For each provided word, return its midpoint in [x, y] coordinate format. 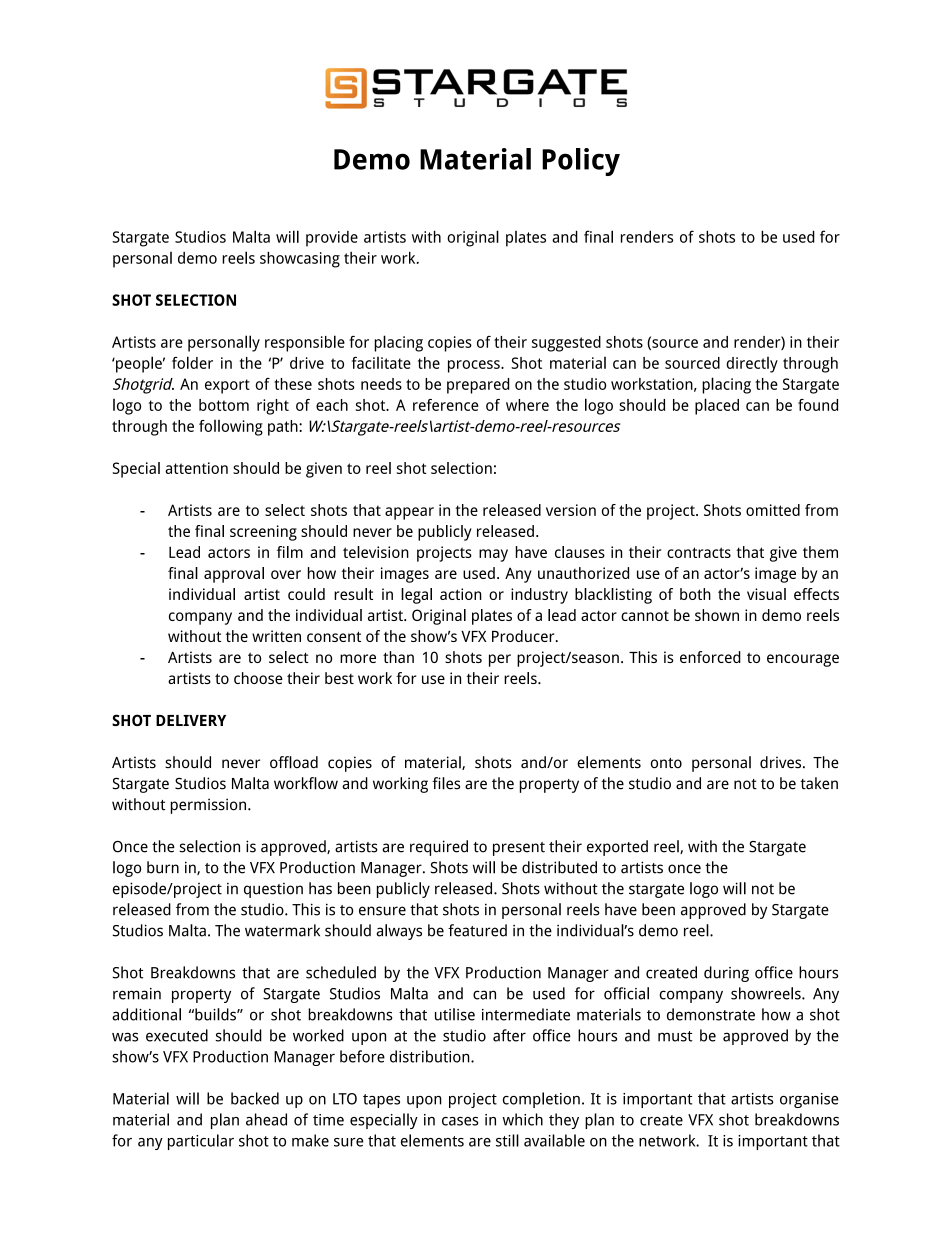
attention [196, 468]
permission [208, 806]
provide [332, 239]
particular [201, 1142]
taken [819, 783]
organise [809, 1100]
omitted [773, 510]
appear [409, 513]
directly [752, 365]
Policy [581, 162]
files [446, 783]
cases [460, 1121]
